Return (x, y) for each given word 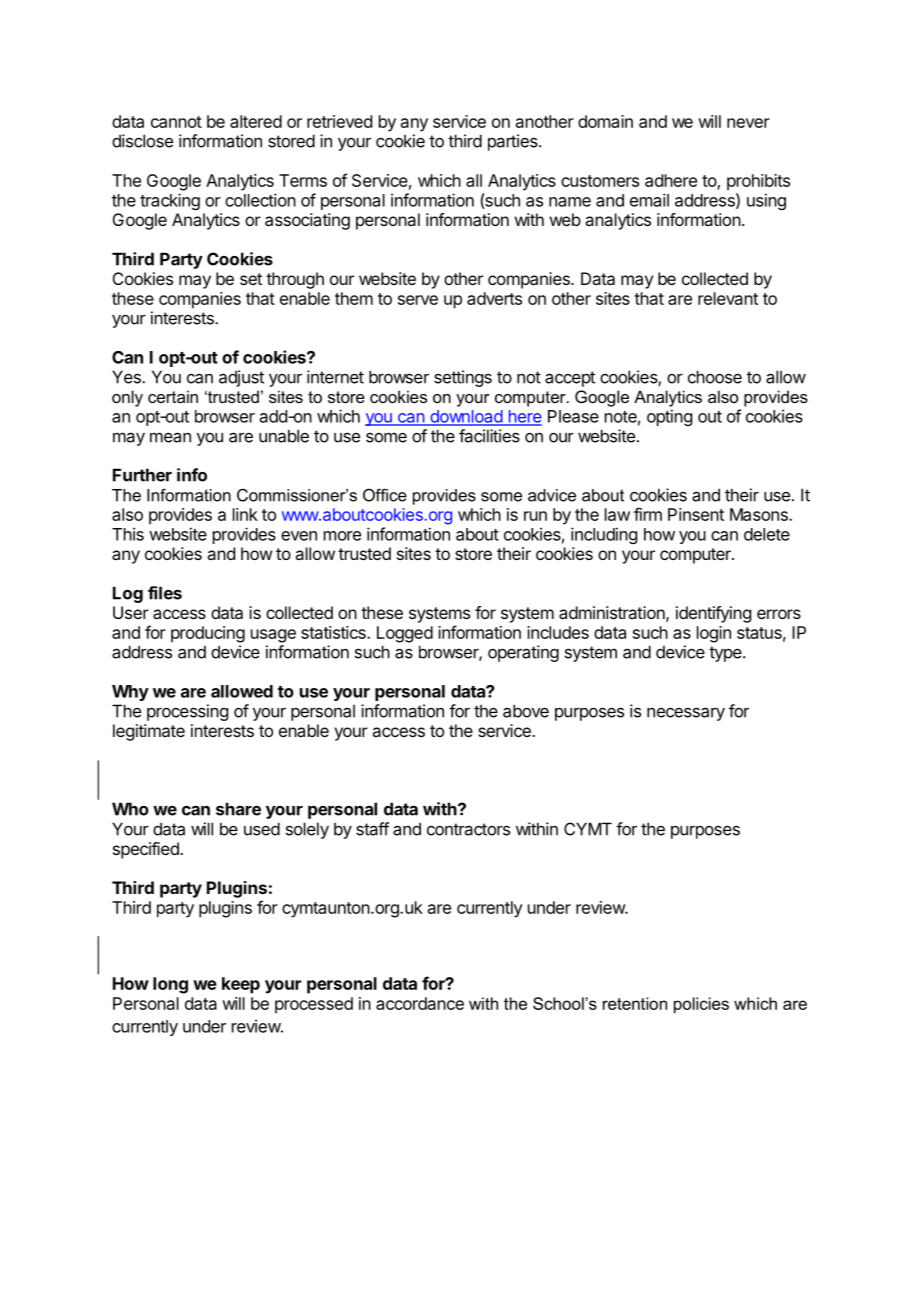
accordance (420, 1003)
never (748, 123)
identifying (713, 614)
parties (514, 142)
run (535, 516)
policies (701, 1005)
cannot (176, 122)
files (165, 593)
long (170, 985)
